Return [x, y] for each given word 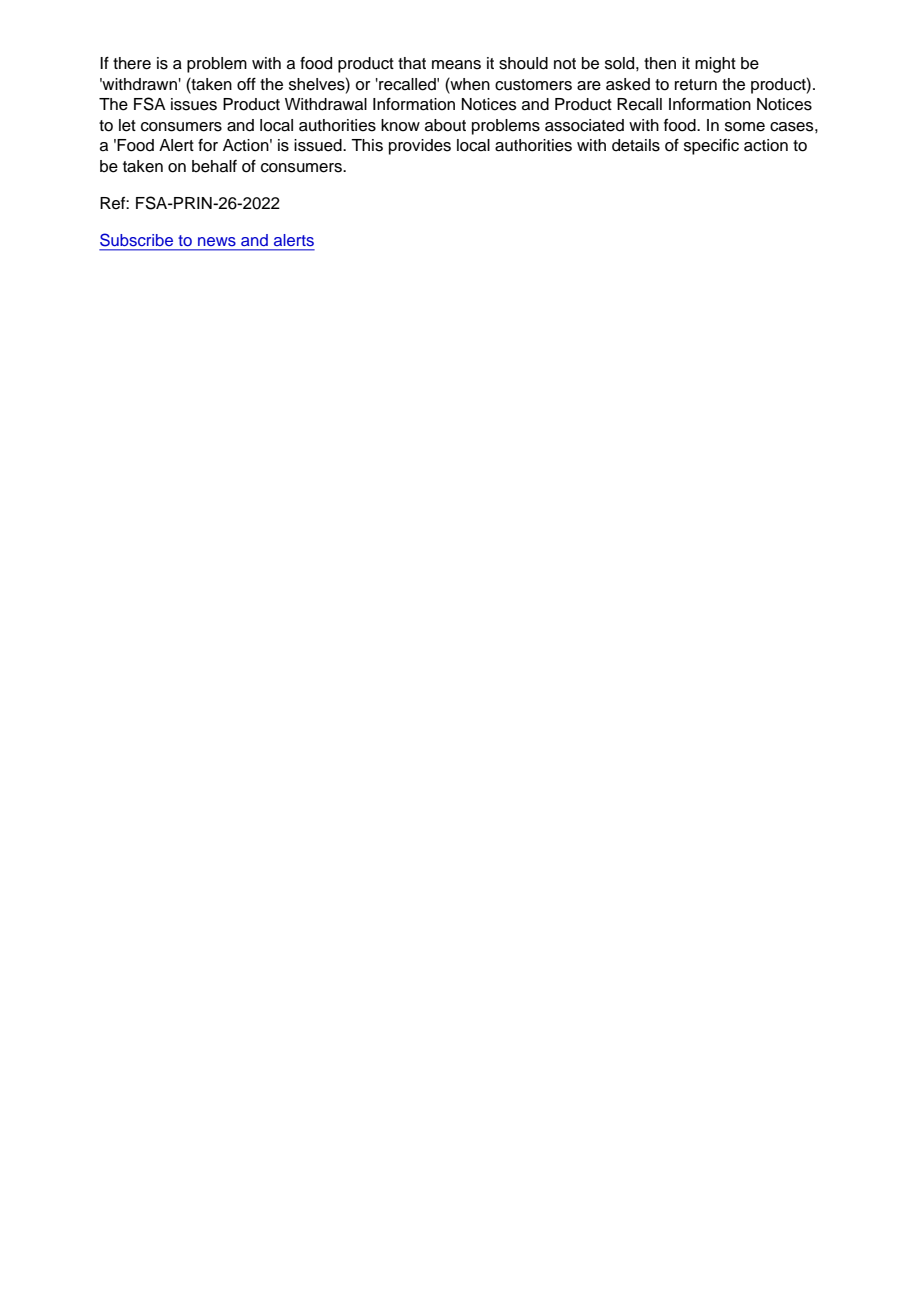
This [367, 145]
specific [711, 147]
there [132, 63]
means [456, 65]
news [217, 241]
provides [420, 147]
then [660, 63]
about [445, 125]
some [745, 127]
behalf [214, 166]
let [127, 125]
